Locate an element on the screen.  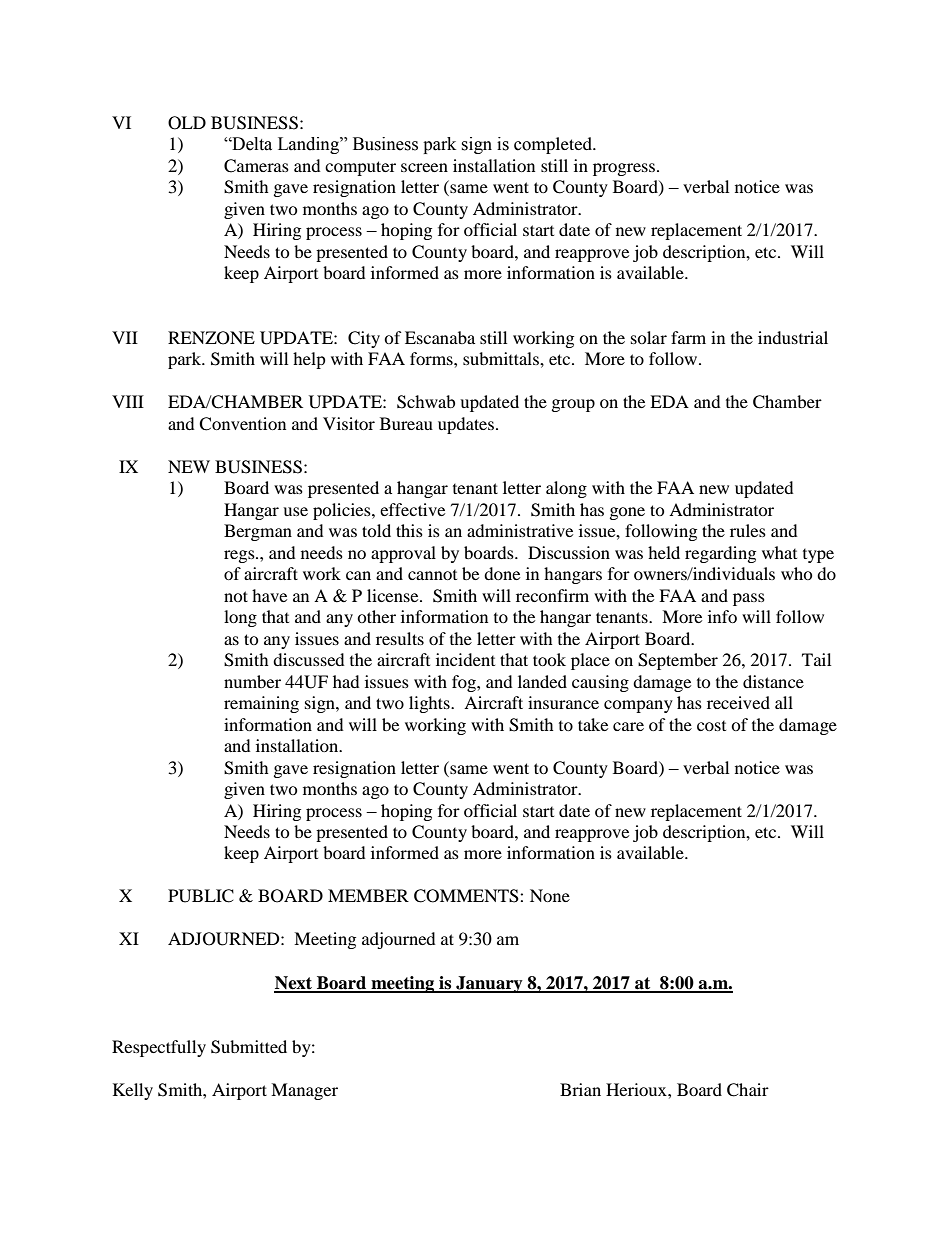
incident is located at coordinates (465, 659).
